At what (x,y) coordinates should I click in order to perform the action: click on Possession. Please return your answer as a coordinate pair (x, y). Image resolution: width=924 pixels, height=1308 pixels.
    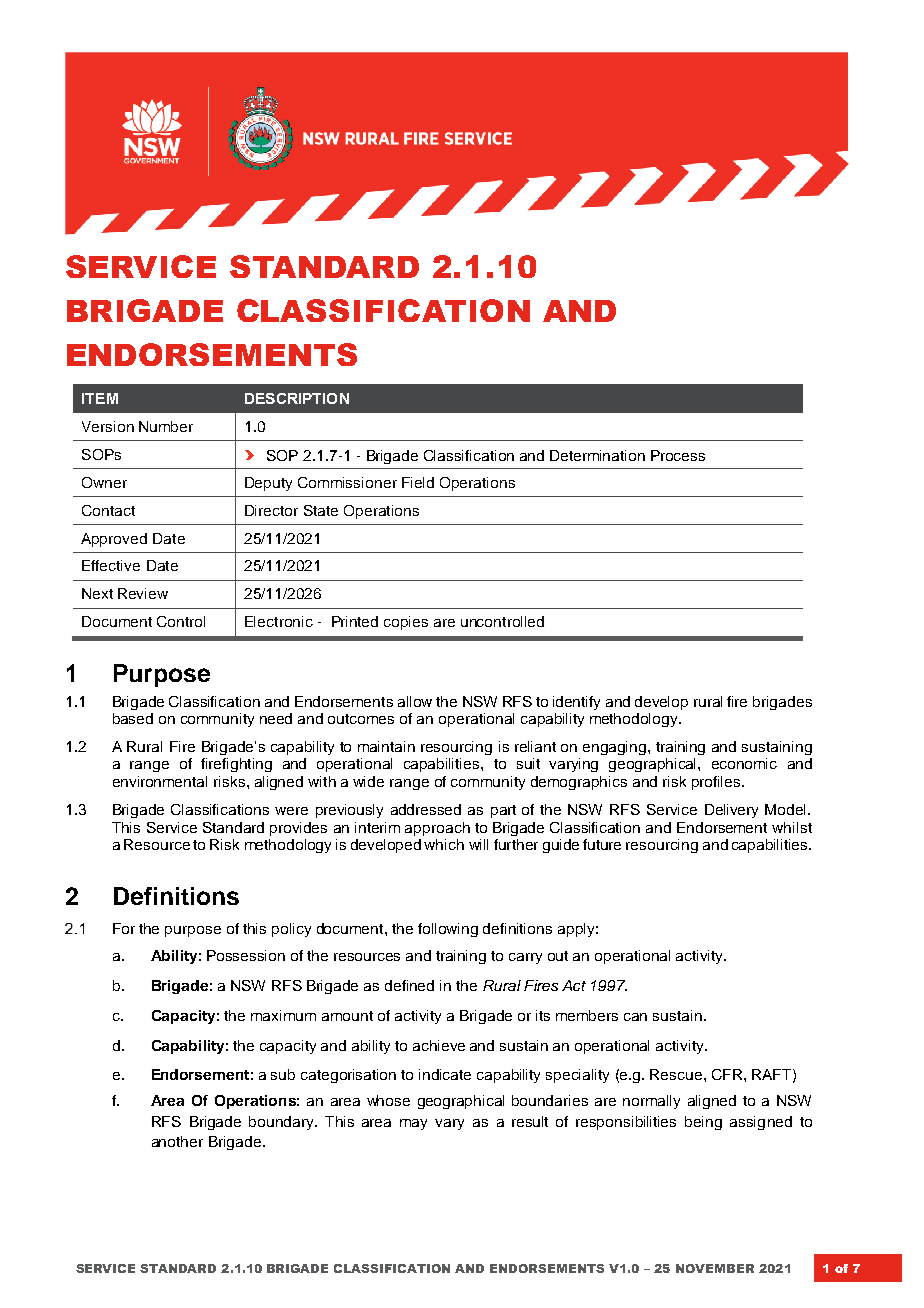
    Looking at the image, I should click on (246, 955).
